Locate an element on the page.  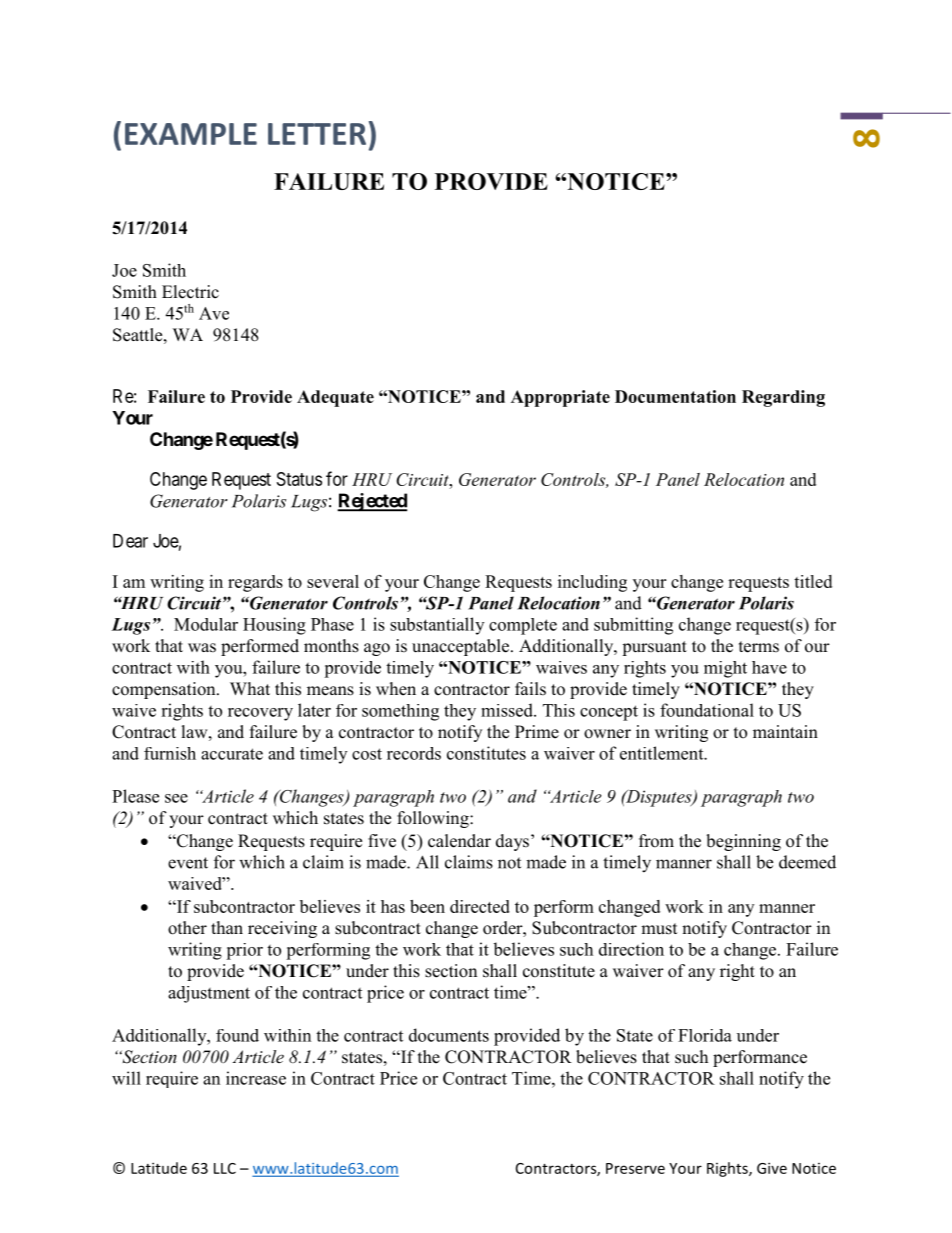
see is located at coordinates (176, 798).
